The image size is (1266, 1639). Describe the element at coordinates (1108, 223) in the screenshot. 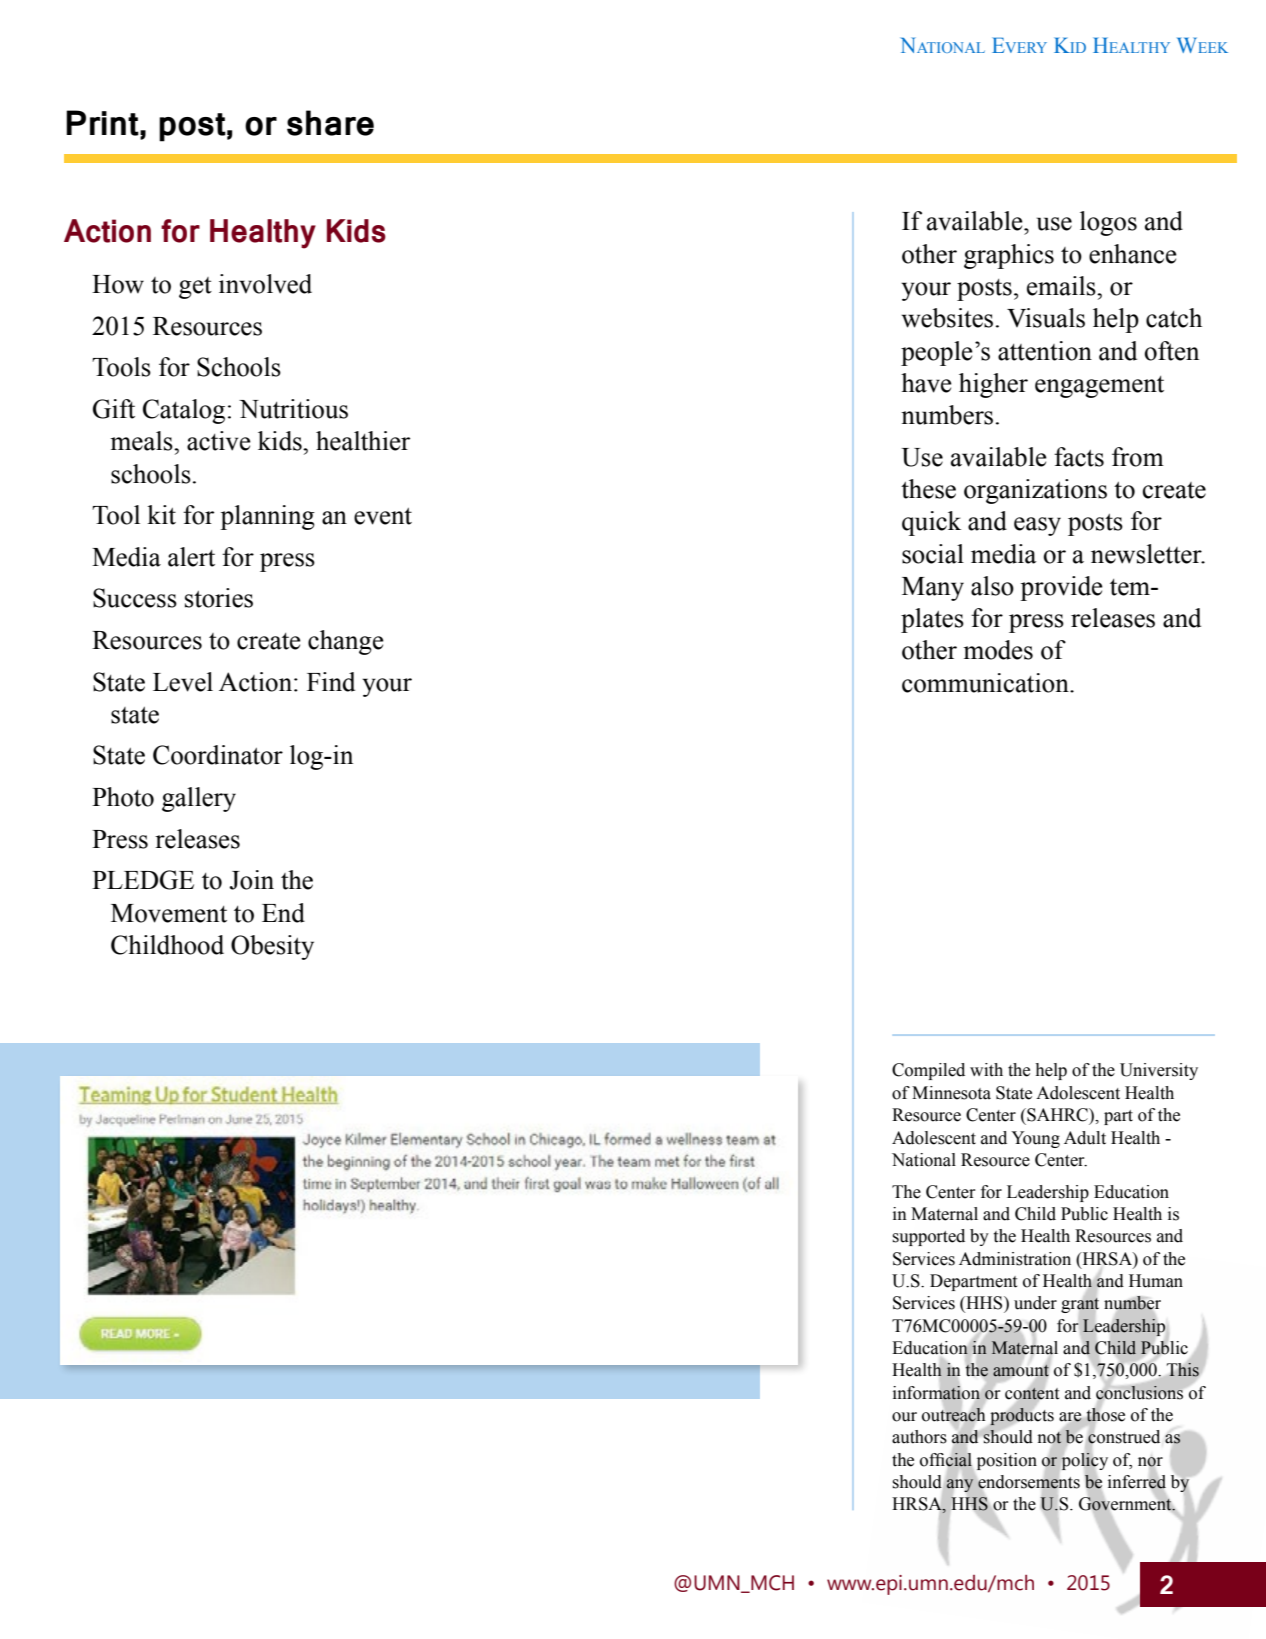

I see `logos` at that location.
